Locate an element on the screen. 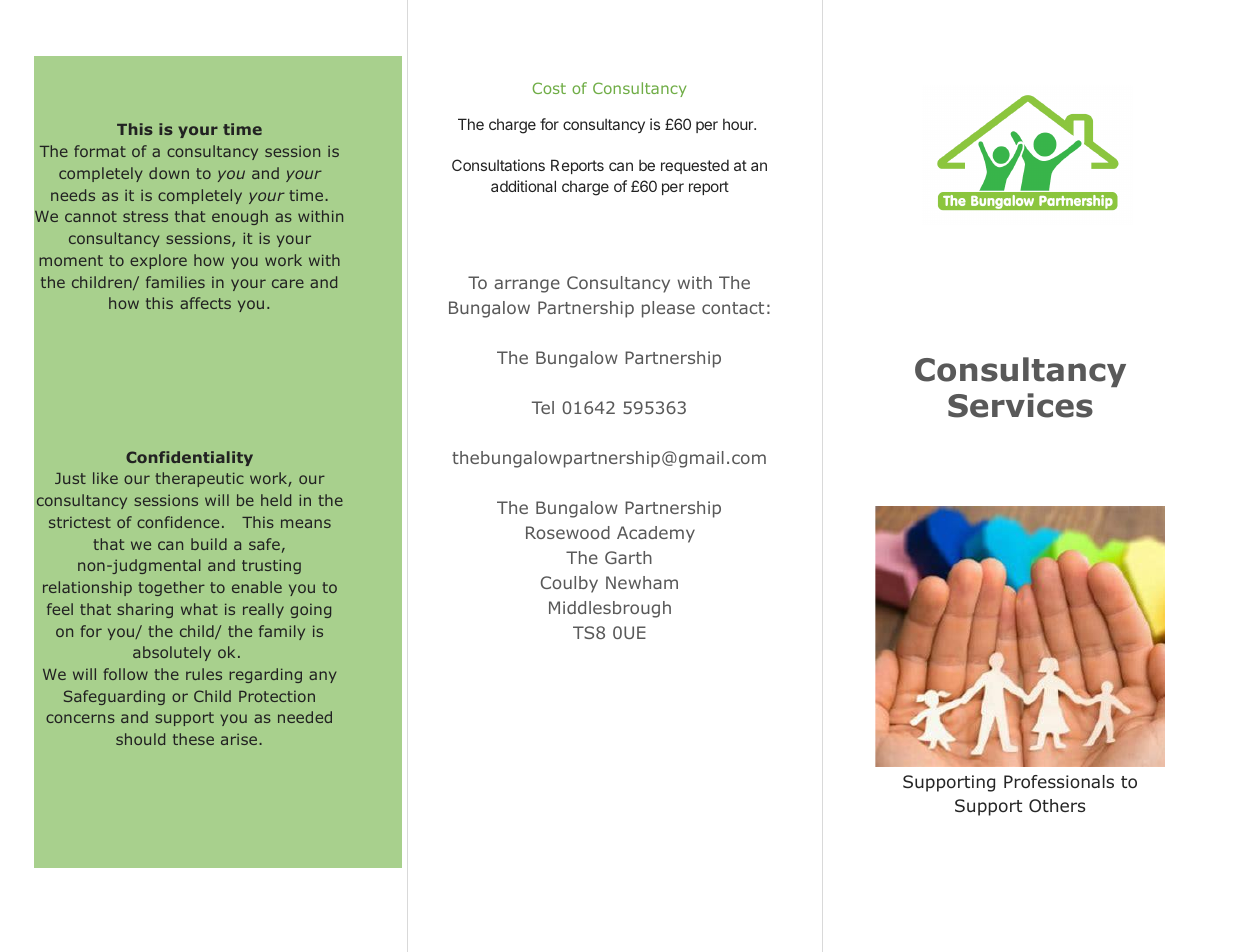 This screenshot has height=952, width=1233. format is located at coordinates (100, 151).
